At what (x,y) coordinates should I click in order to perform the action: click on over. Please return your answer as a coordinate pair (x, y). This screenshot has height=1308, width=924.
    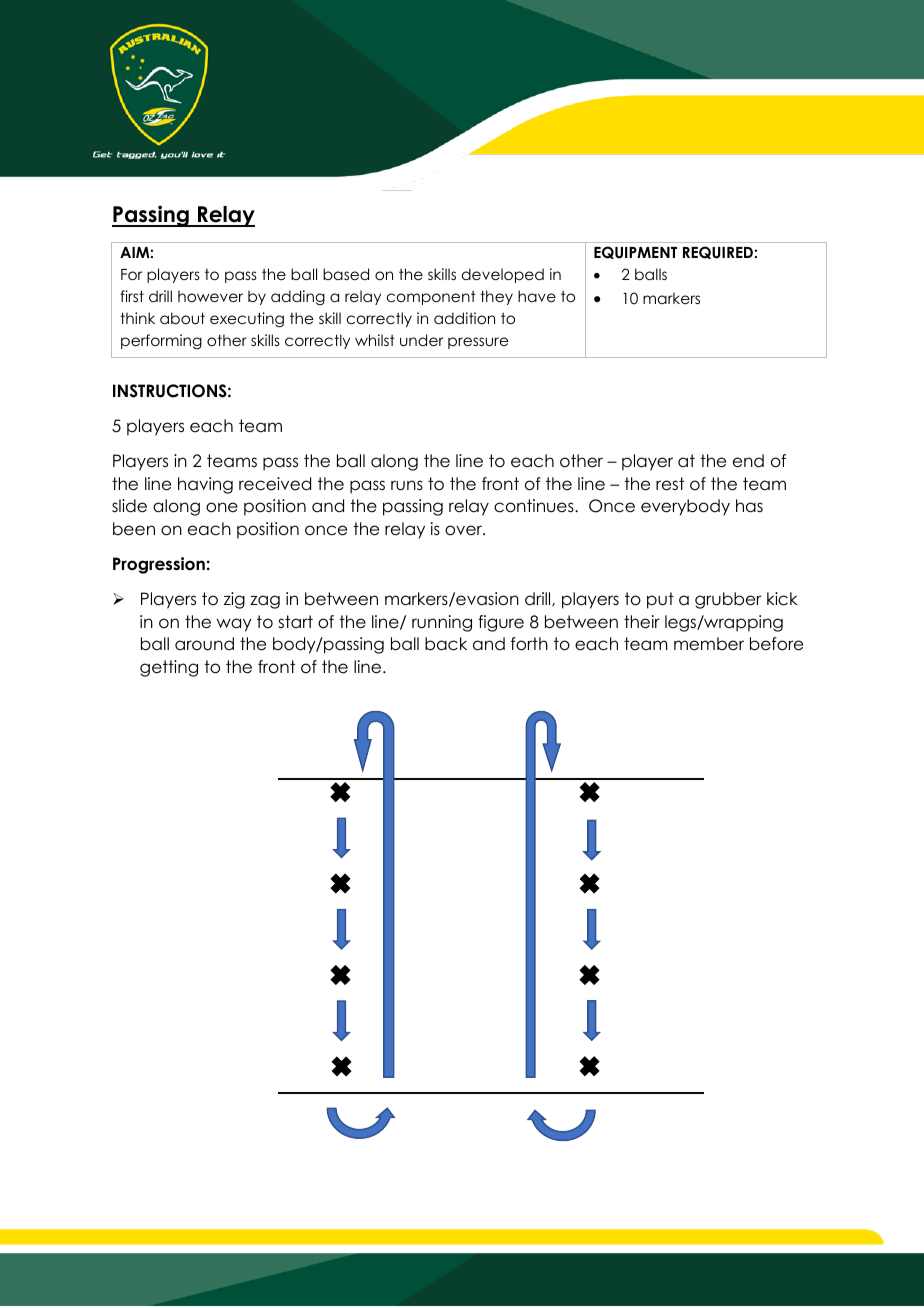
    Looking at the image, I should click on (464, 530).
